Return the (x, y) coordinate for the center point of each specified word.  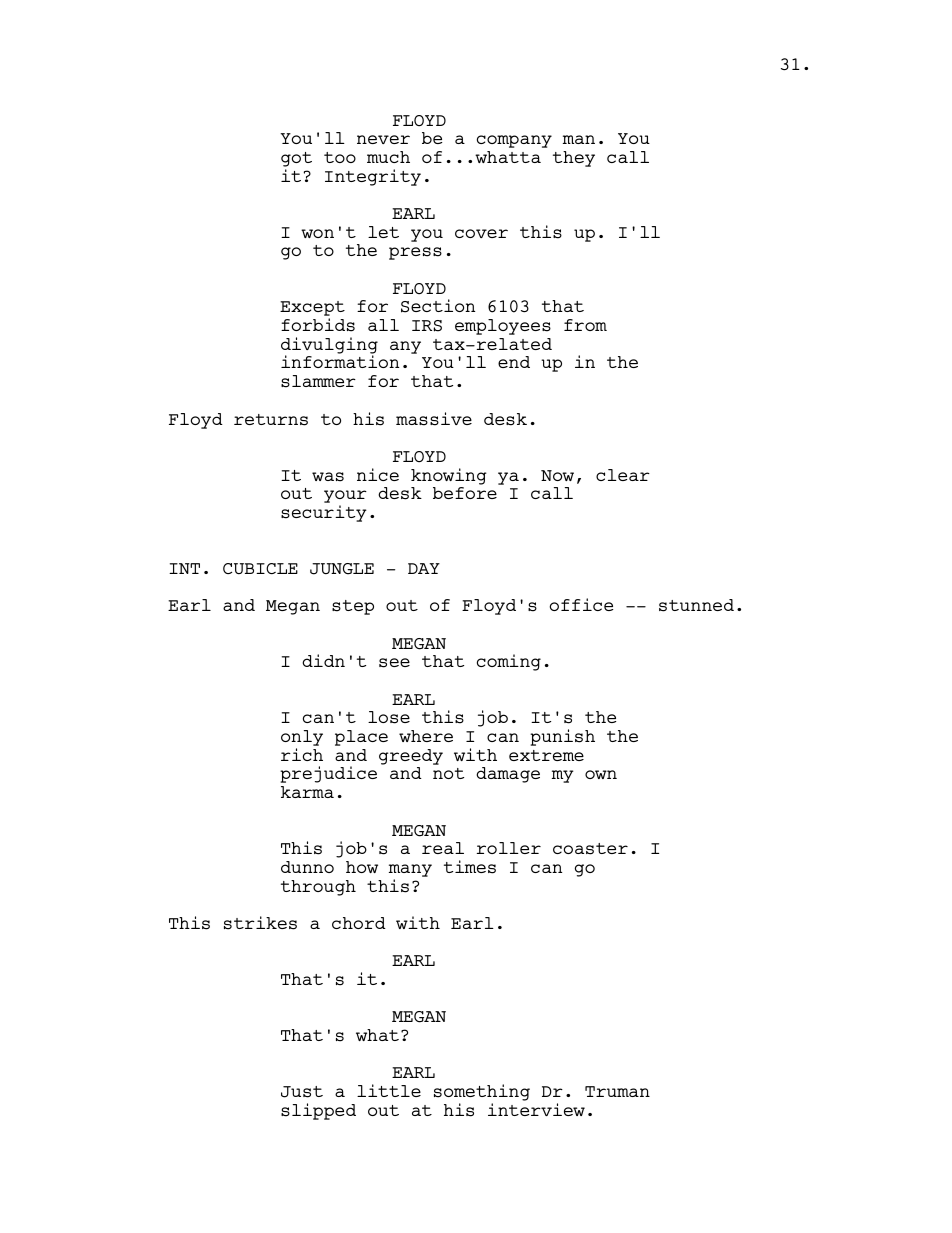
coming (509, 662)
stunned (696, 605)
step (353, 607)
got (296, 159)
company (514, 141)
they (574, 159)
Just (302, 1092)
